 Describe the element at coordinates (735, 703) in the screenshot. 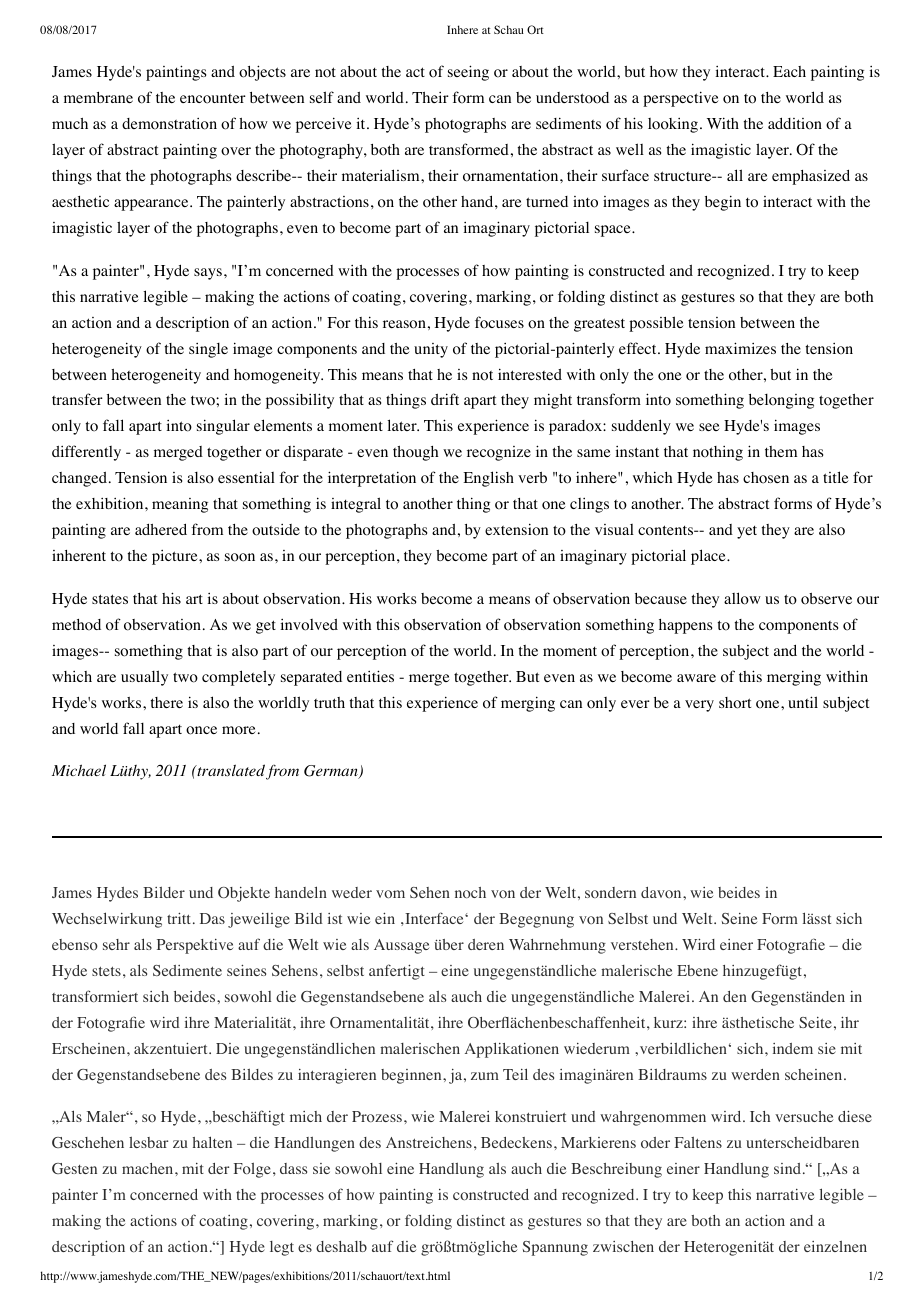

I see `short` at that location.
